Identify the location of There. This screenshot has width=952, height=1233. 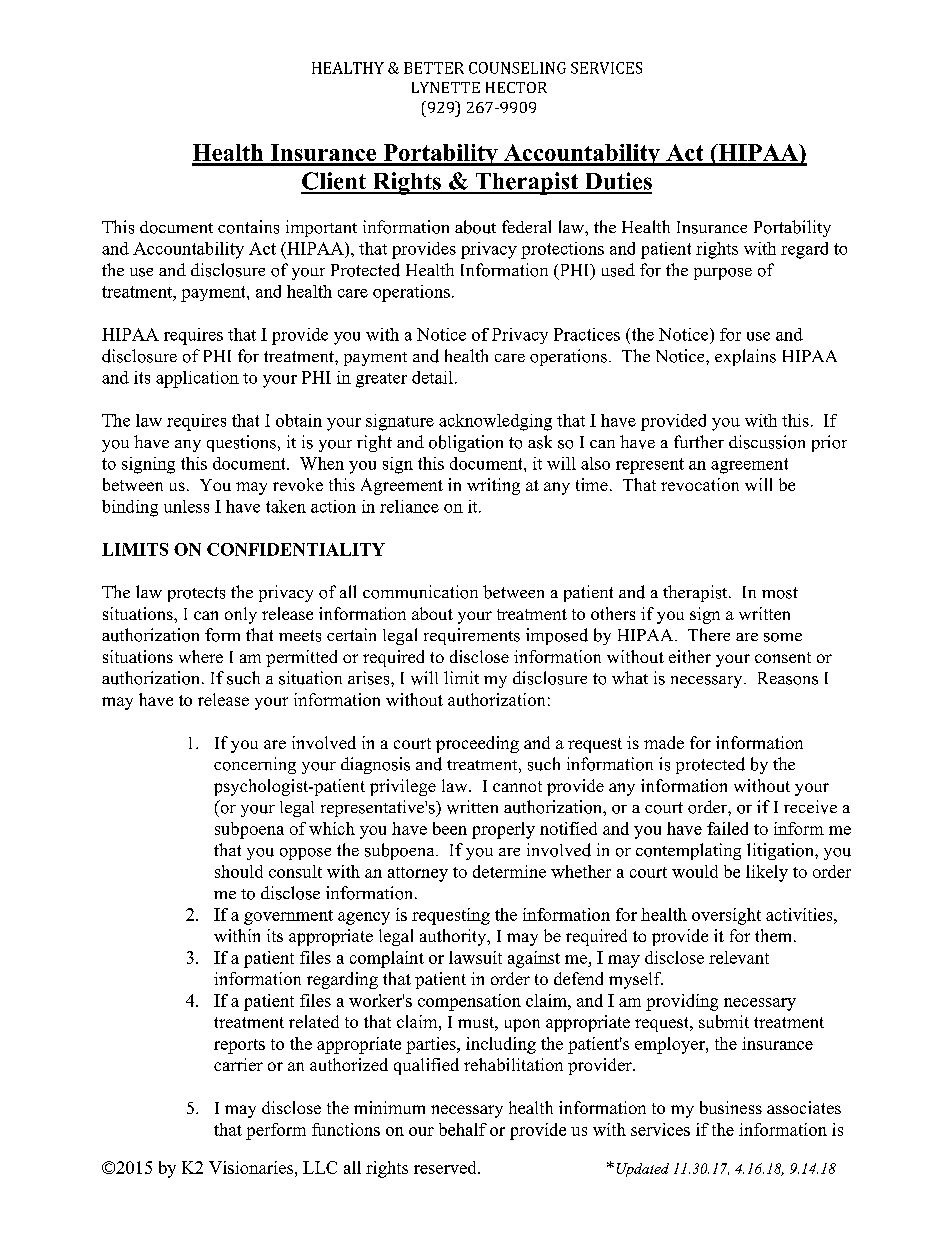
(709, 634).
